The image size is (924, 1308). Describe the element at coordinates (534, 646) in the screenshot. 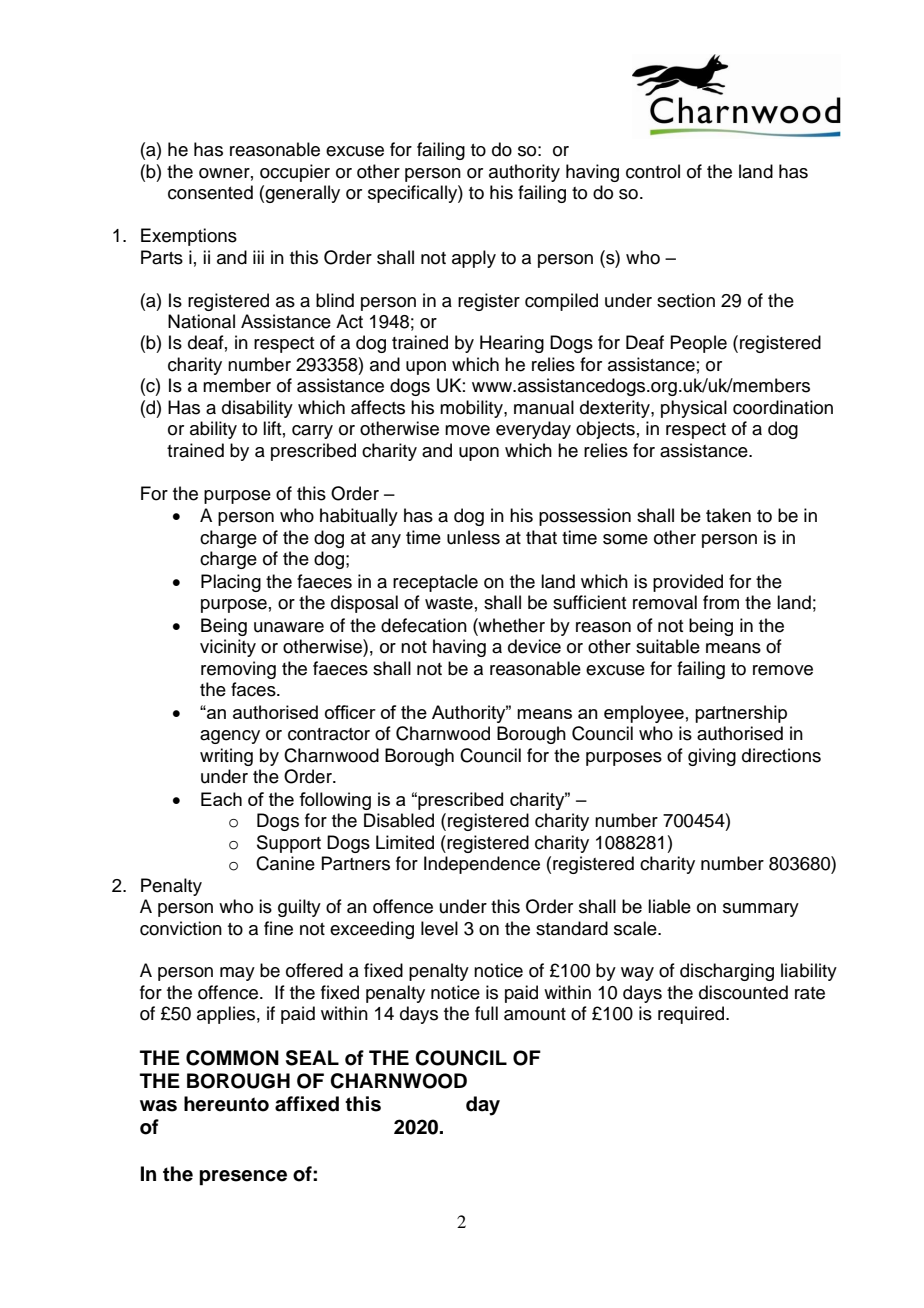

I see `device` at that location.
